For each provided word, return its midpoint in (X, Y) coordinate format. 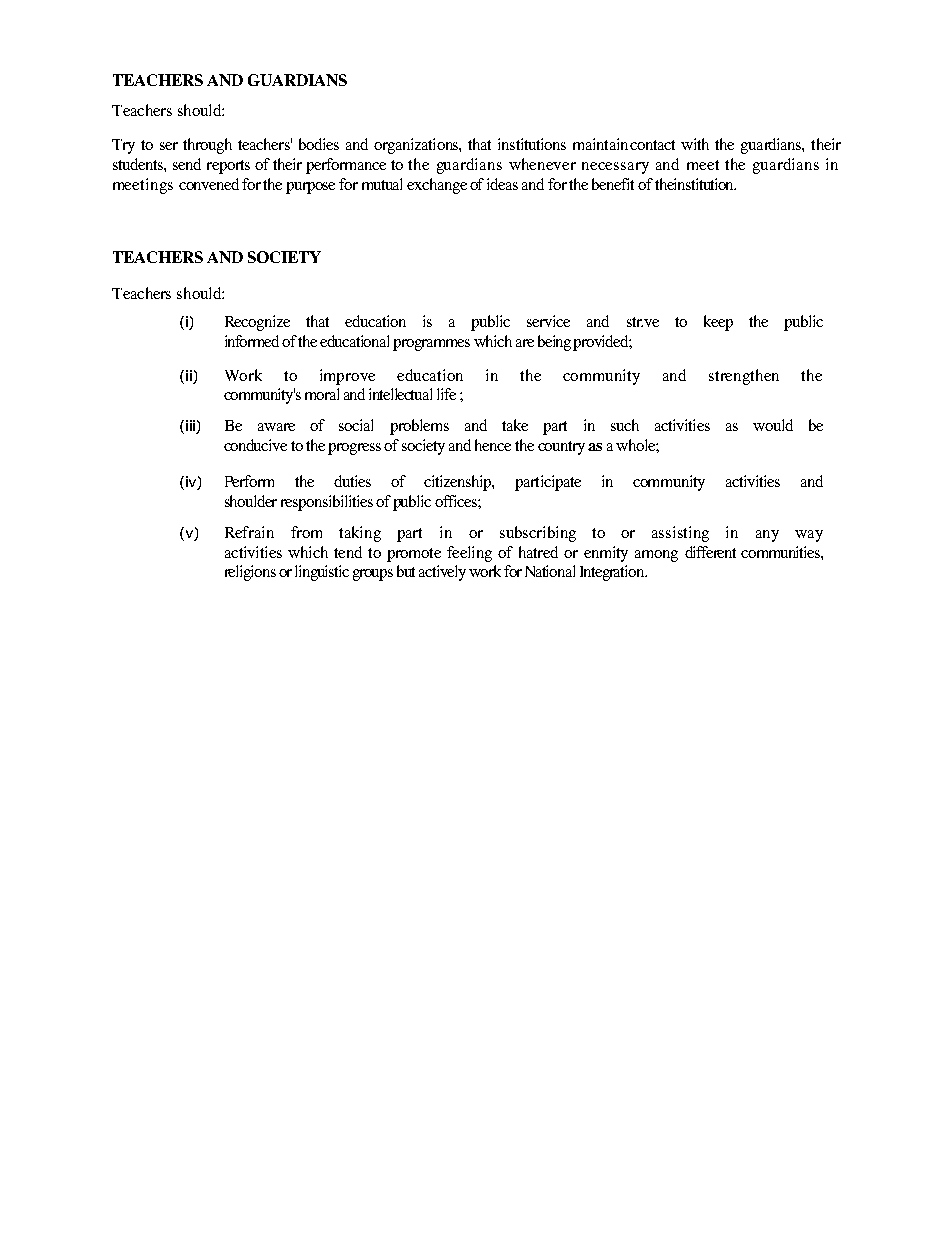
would (773, 425)
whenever (542, 164)
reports (228, 167)
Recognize (257, 323)
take (515, 425)
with (695, 144)
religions (250, 573)
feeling (469, 554)
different (710, 552)
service (548, 321)
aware (276, 427)
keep (718, 323)
